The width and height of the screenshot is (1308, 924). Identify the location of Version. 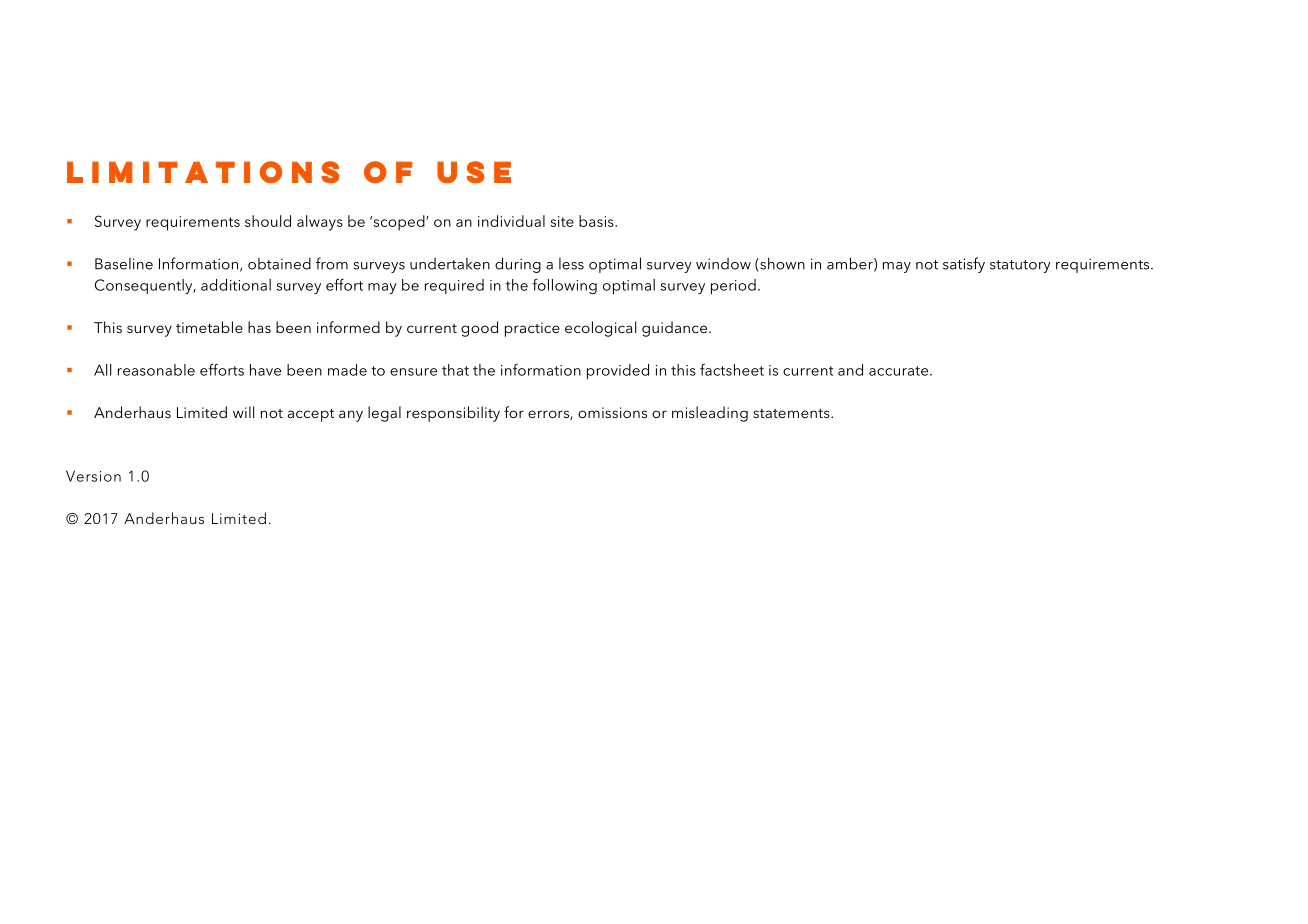
(93, 476).
